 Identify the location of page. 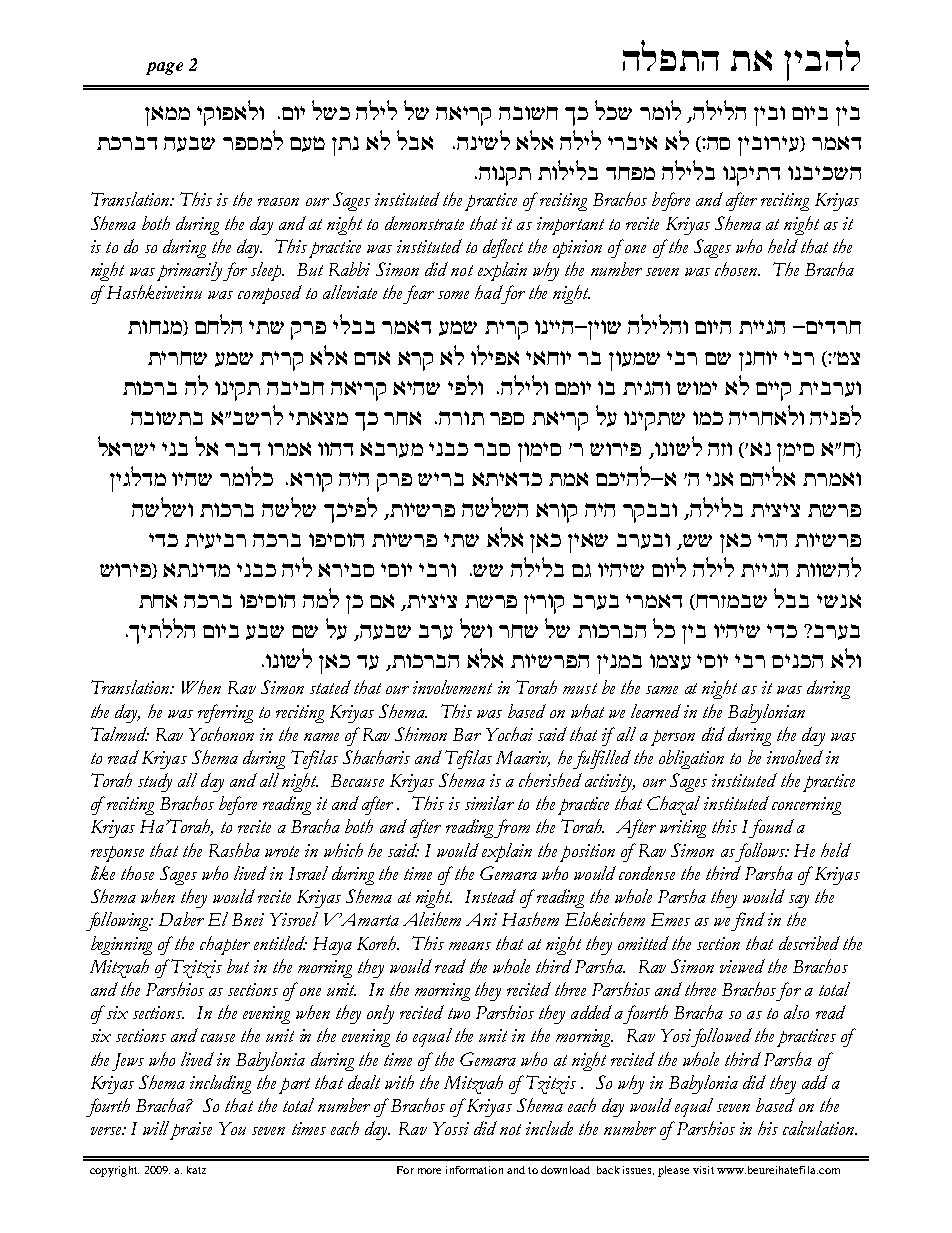
(164, 68).
